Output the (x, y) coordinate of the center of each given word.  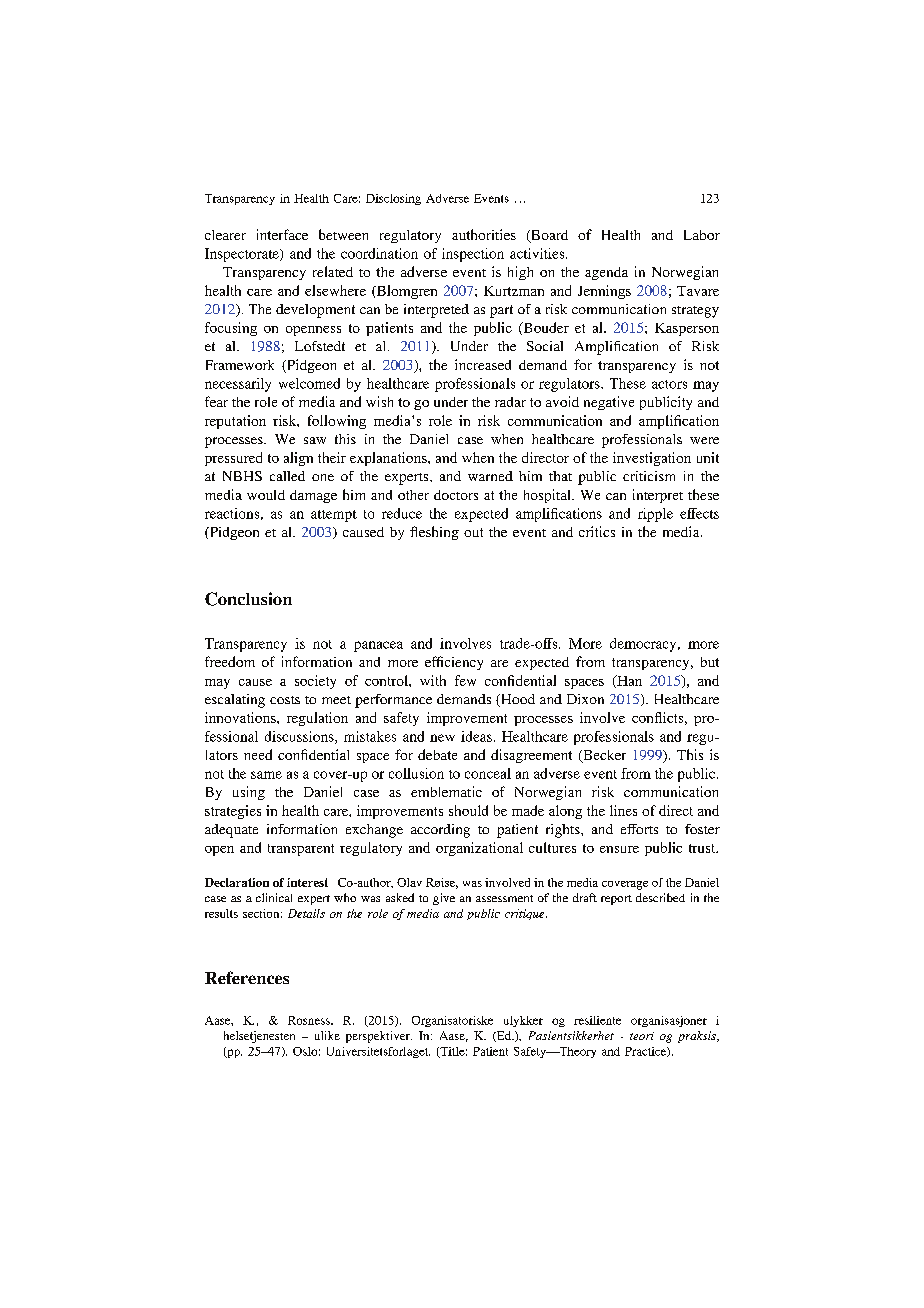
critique (526, 914)
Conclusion (248, 599)
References (247, 977)
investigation (652, 459)
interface (282, 234)
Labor (702, 235)
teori (642, 1036)
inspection (473, 255)
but (710, 662)
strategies (233, 812)
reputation (235, 422)
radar (510, 402)
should (468, 810)
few (465, 680)
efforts (639, 829)
